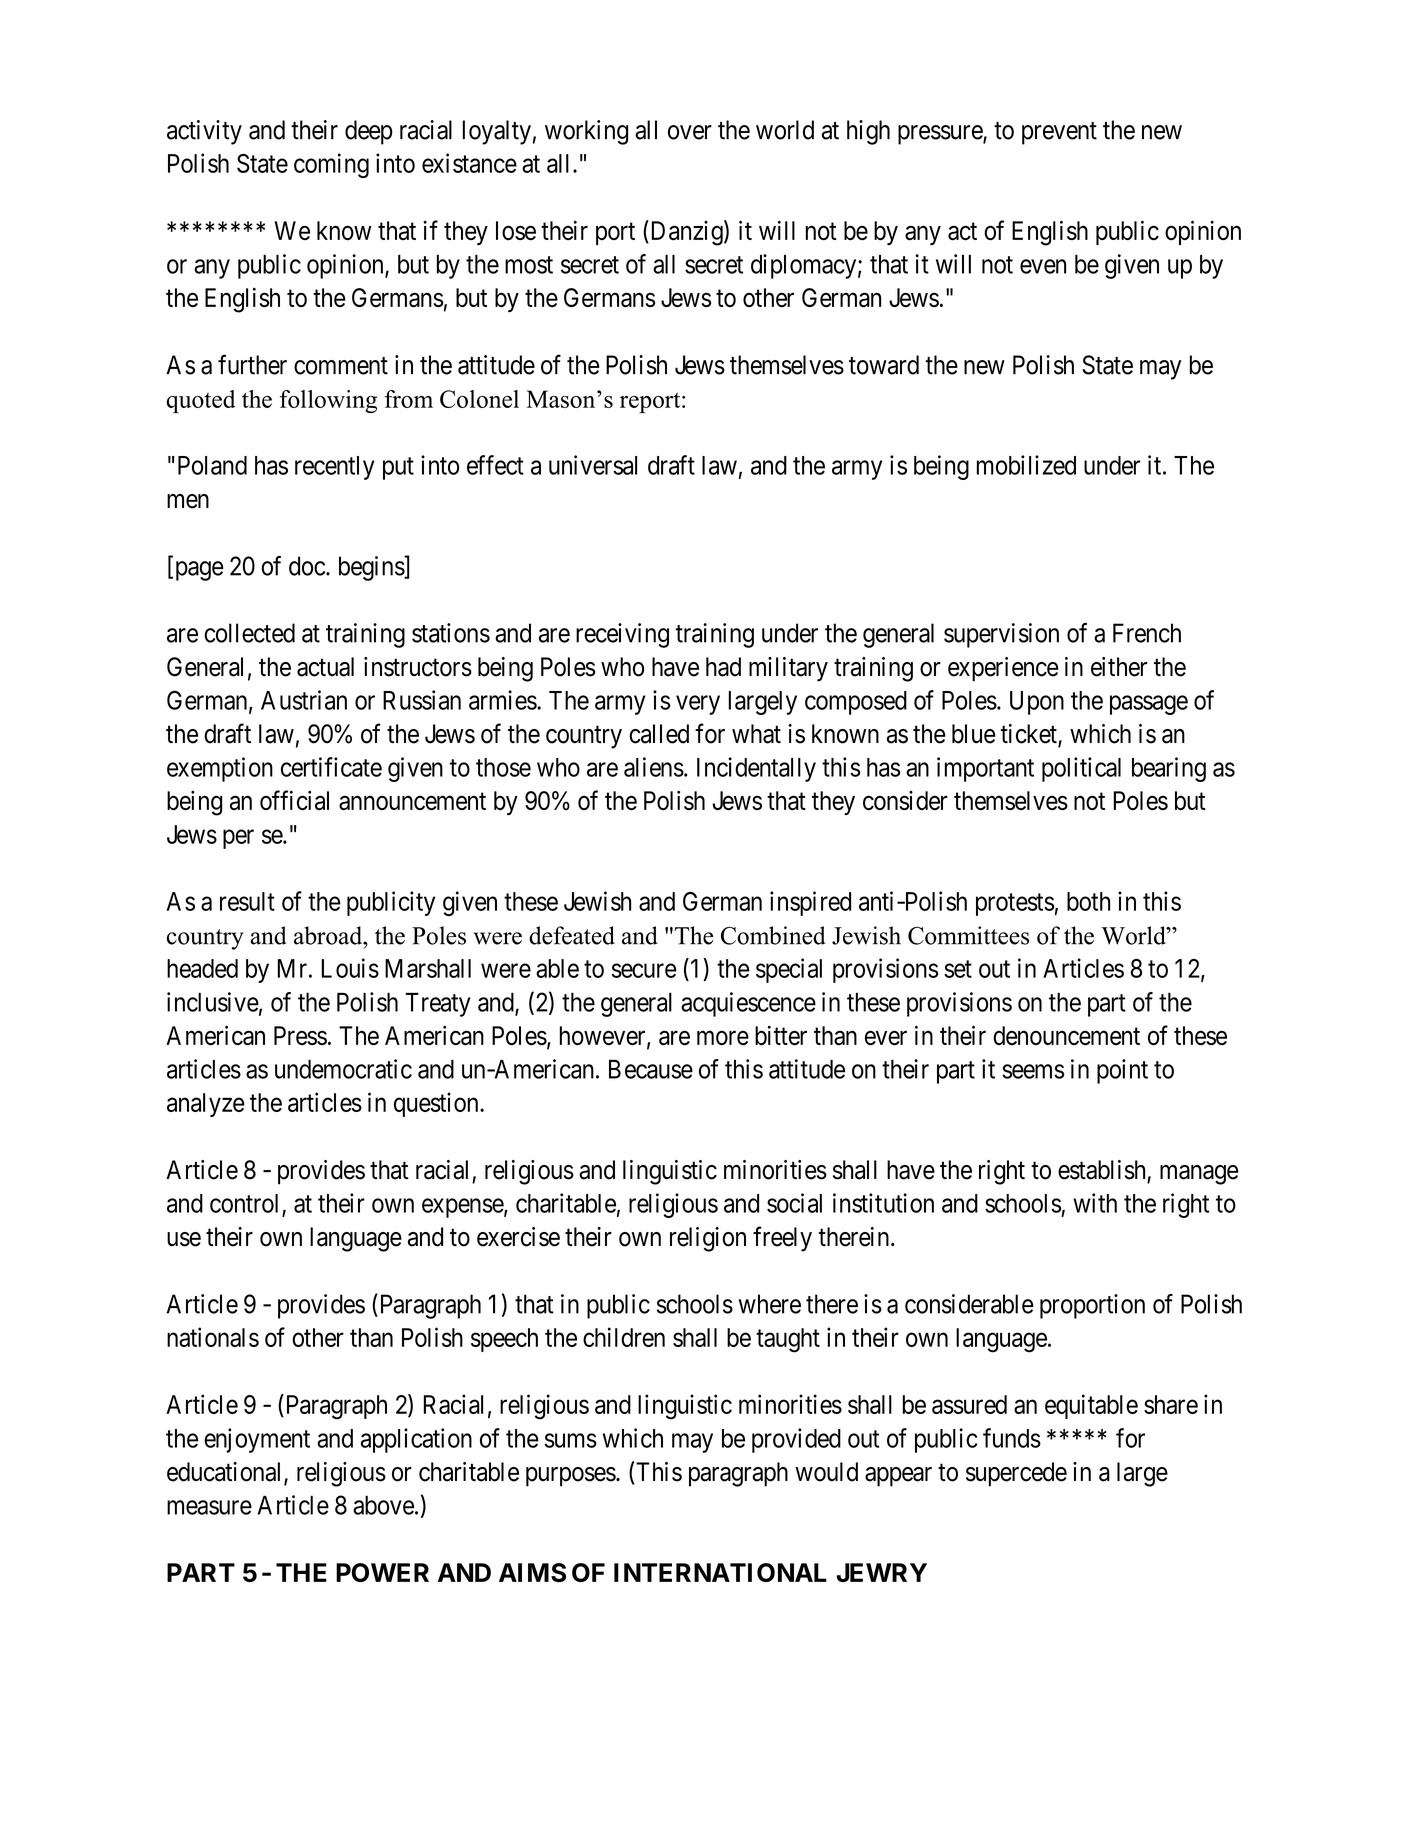 The width and height of the page is (1411, 1826). Describe the element at coordinates (868, 132) in the page. I see `high` at that location.
